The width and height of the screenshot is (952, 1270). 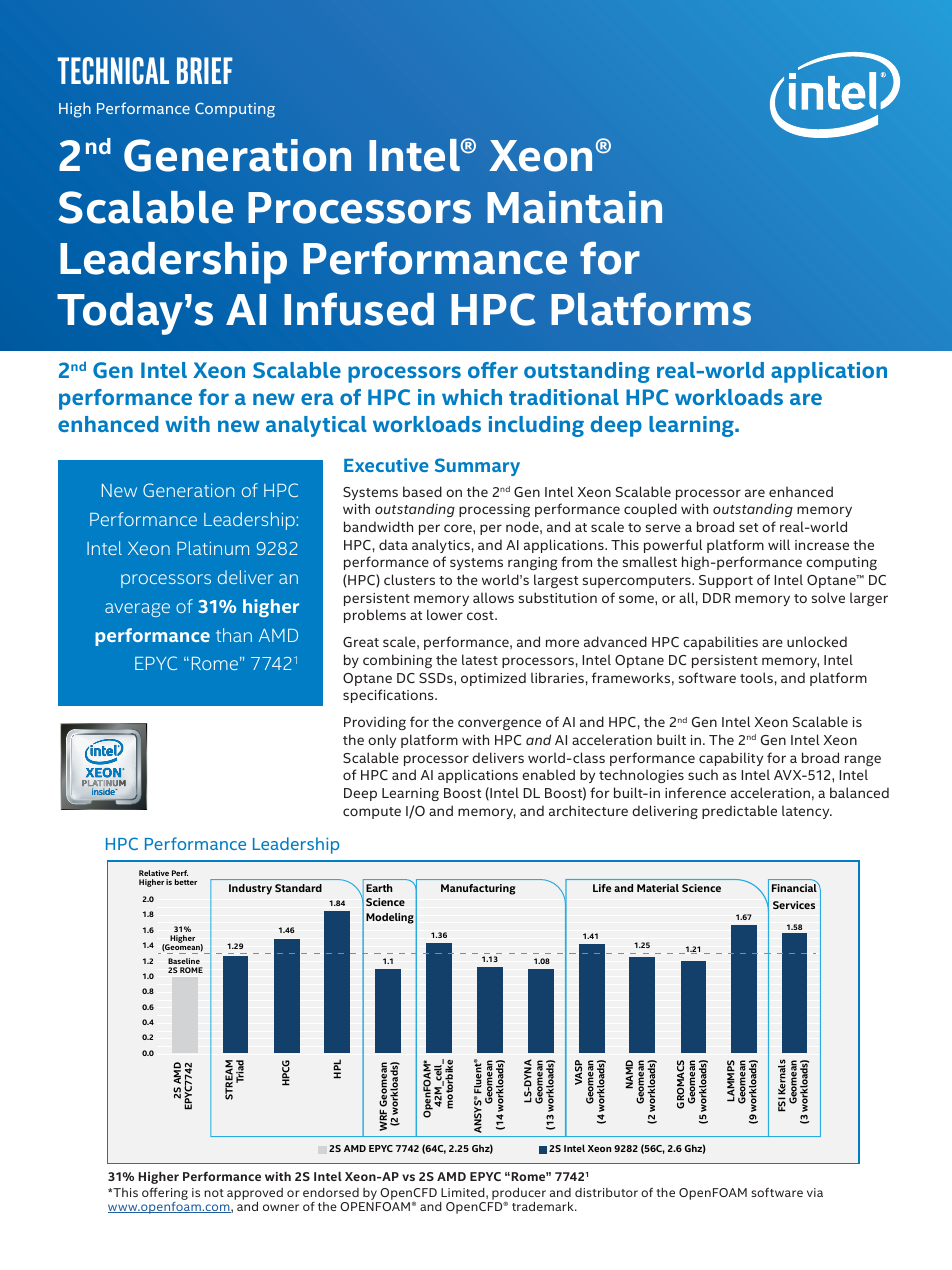 I want to click on brief, so click(x=205, y=70).
